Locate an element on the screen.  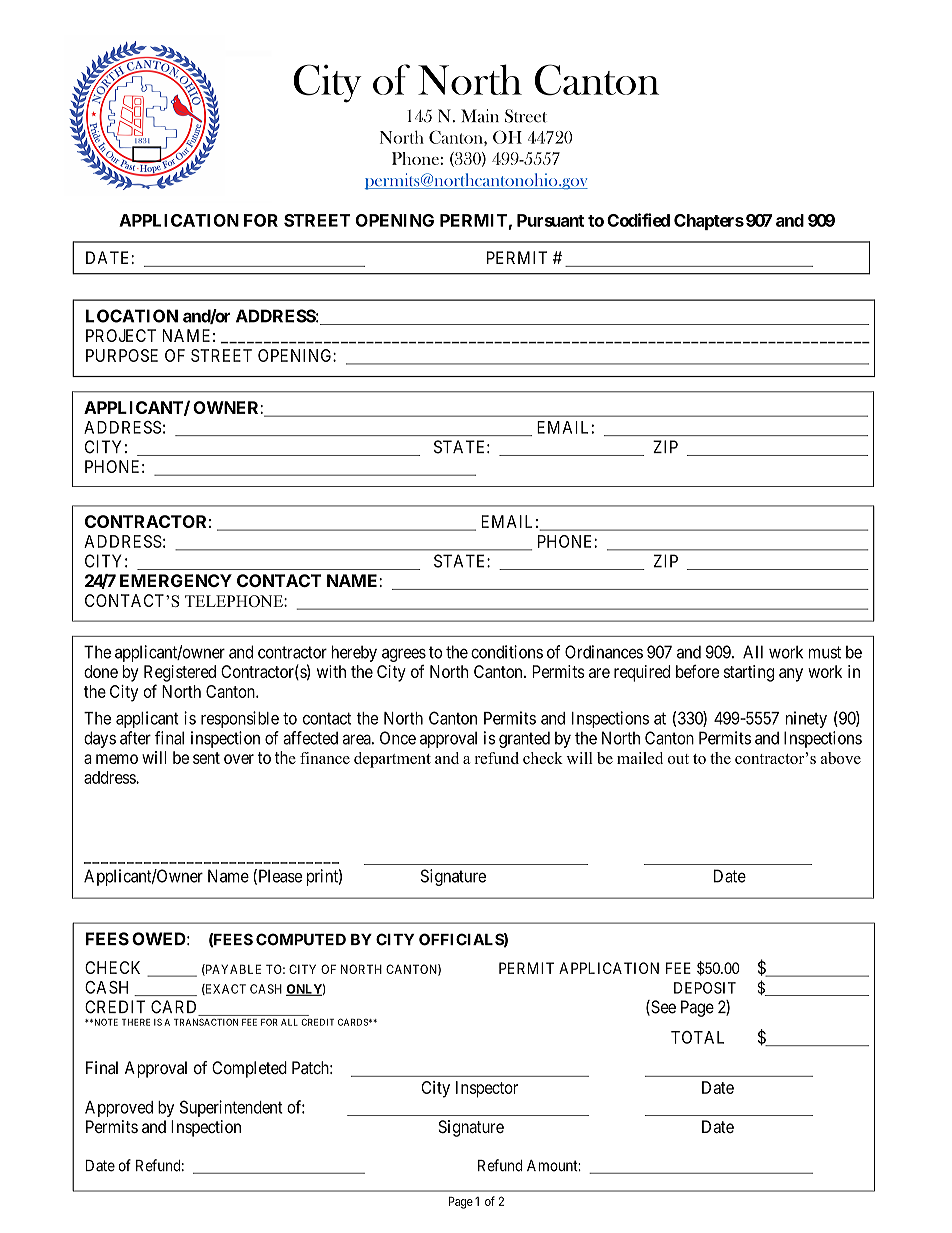
Inspector is located at coordinates (487, 1089).
